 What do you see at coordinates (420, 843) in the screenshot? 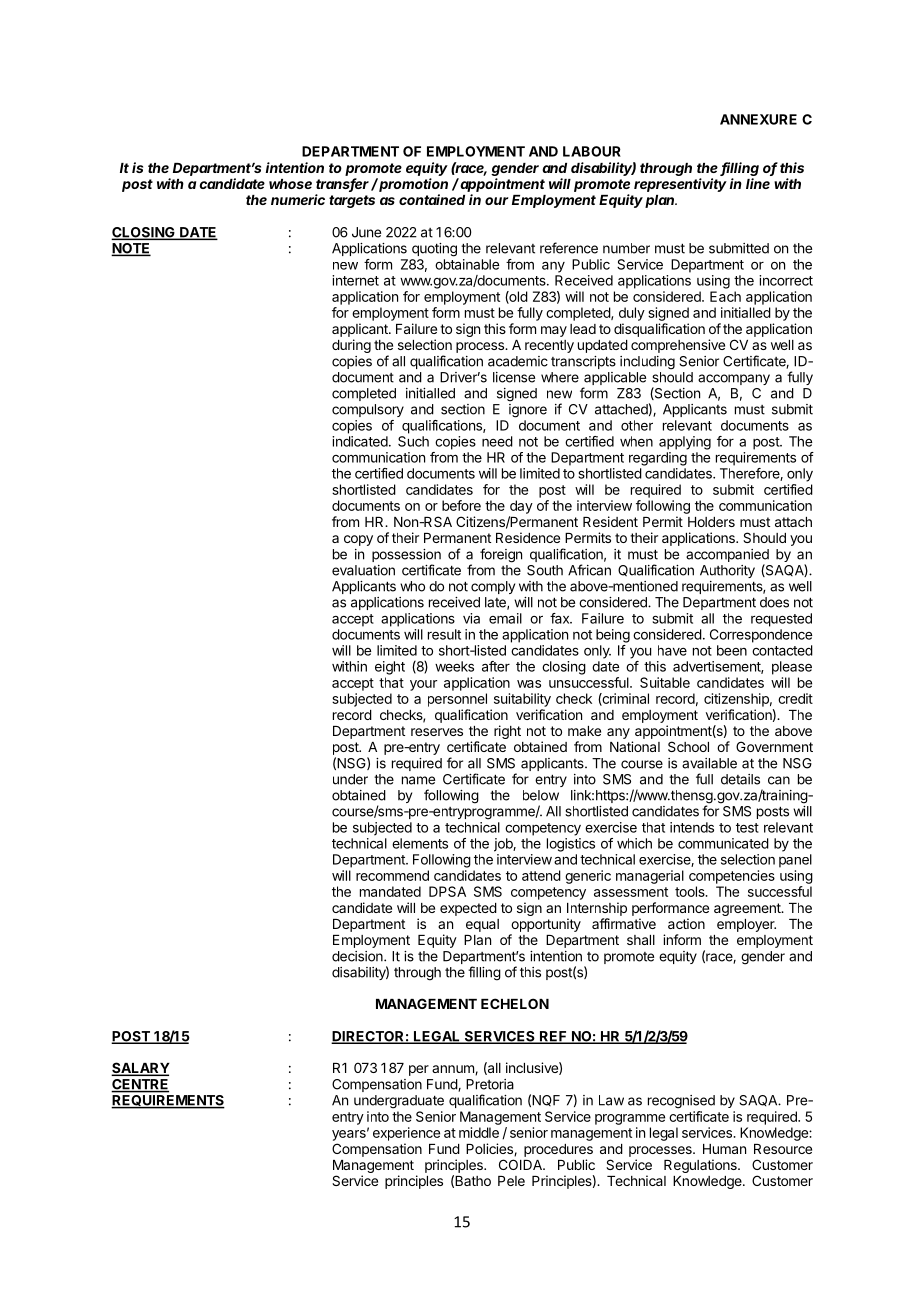
I see `elements` at bounding box center [420, 843].
